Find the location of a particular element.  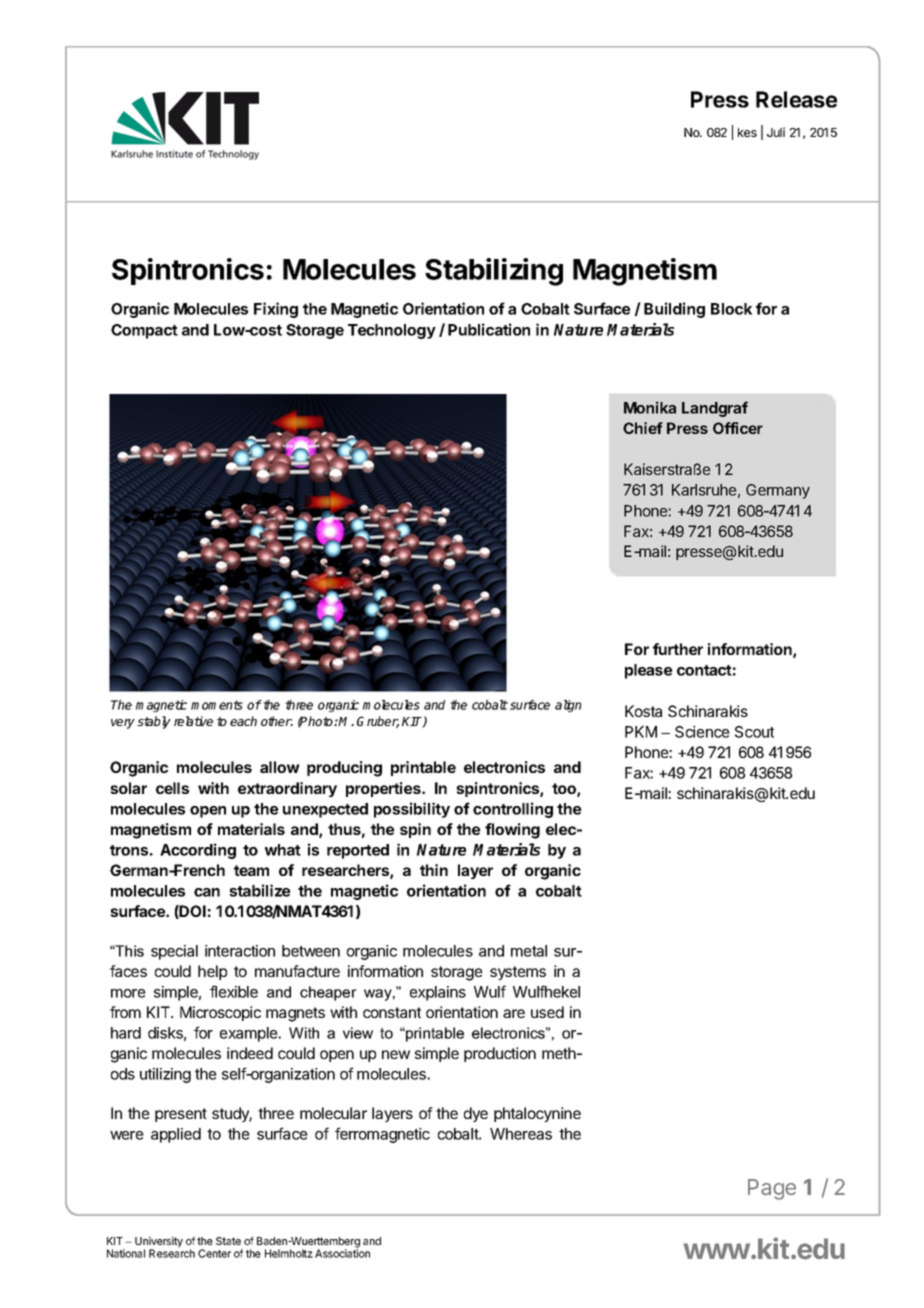

Stabilizing is located at coordinates (494, 272).
